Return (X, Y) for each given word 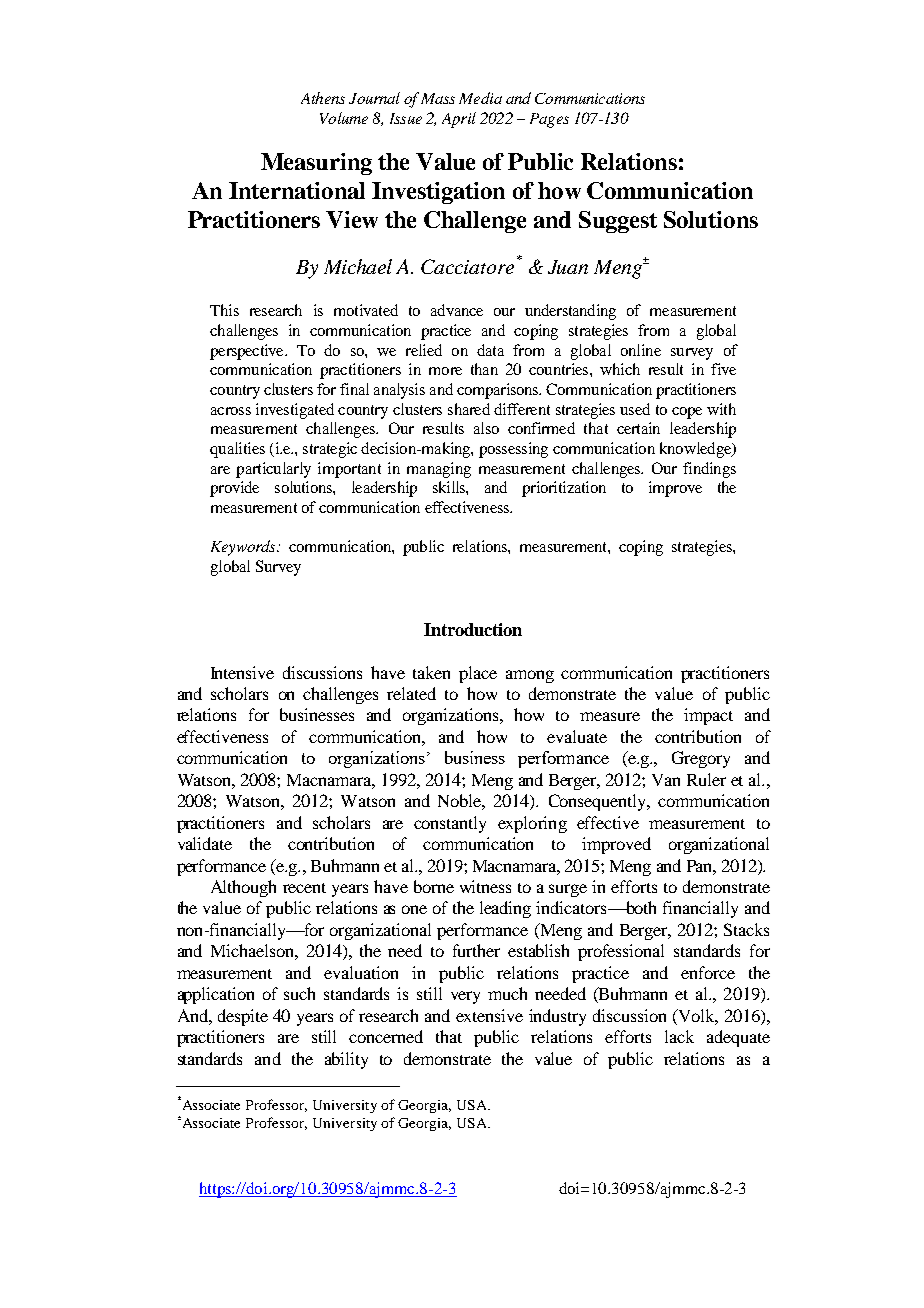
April (459, 120)
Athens (323, 98)
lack (679, 1036)
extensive (489, 1015)
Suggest (618, 222)
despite (243, 1017)
